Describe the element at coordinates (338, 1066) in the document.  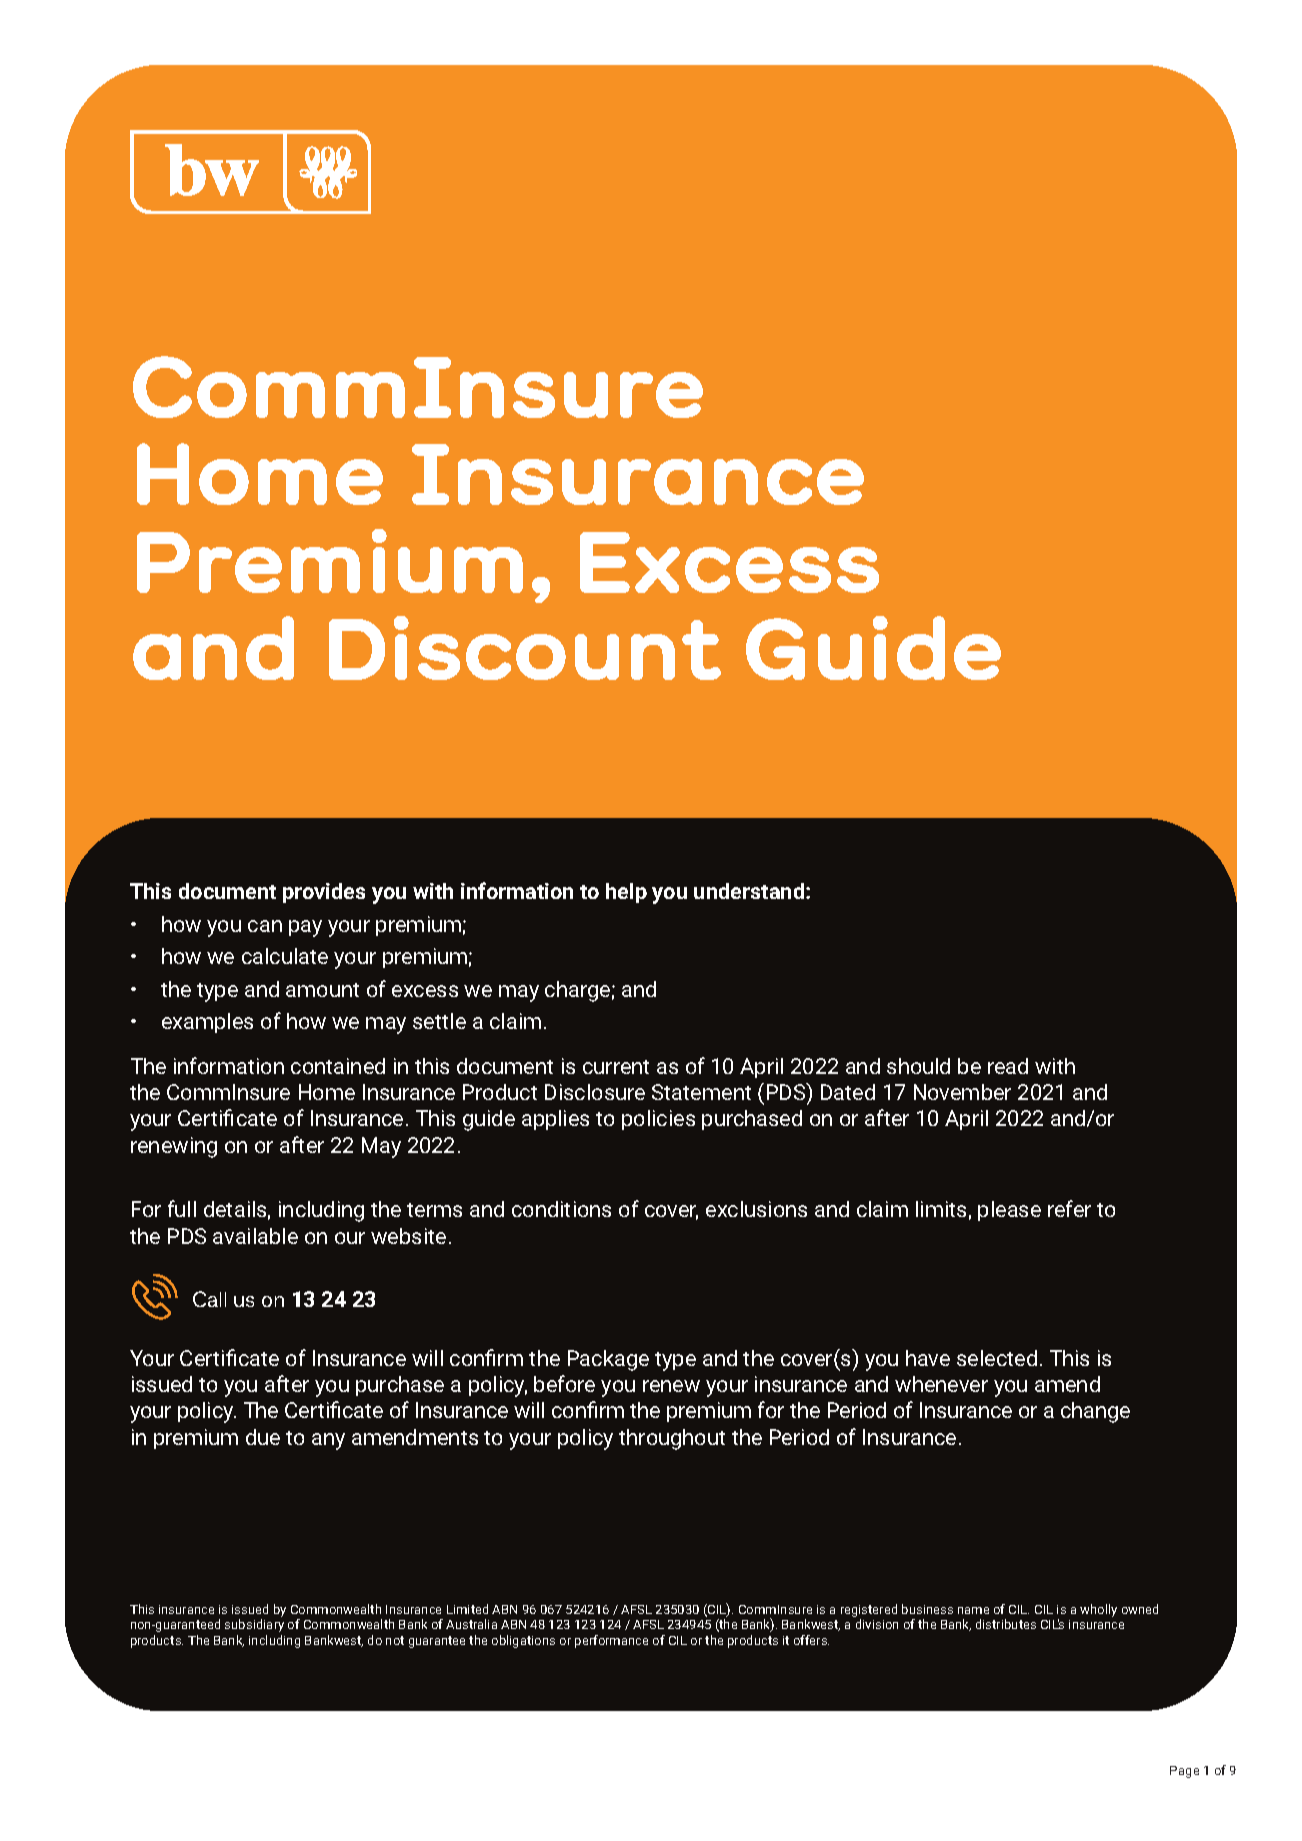
I see `contained` at that location.
